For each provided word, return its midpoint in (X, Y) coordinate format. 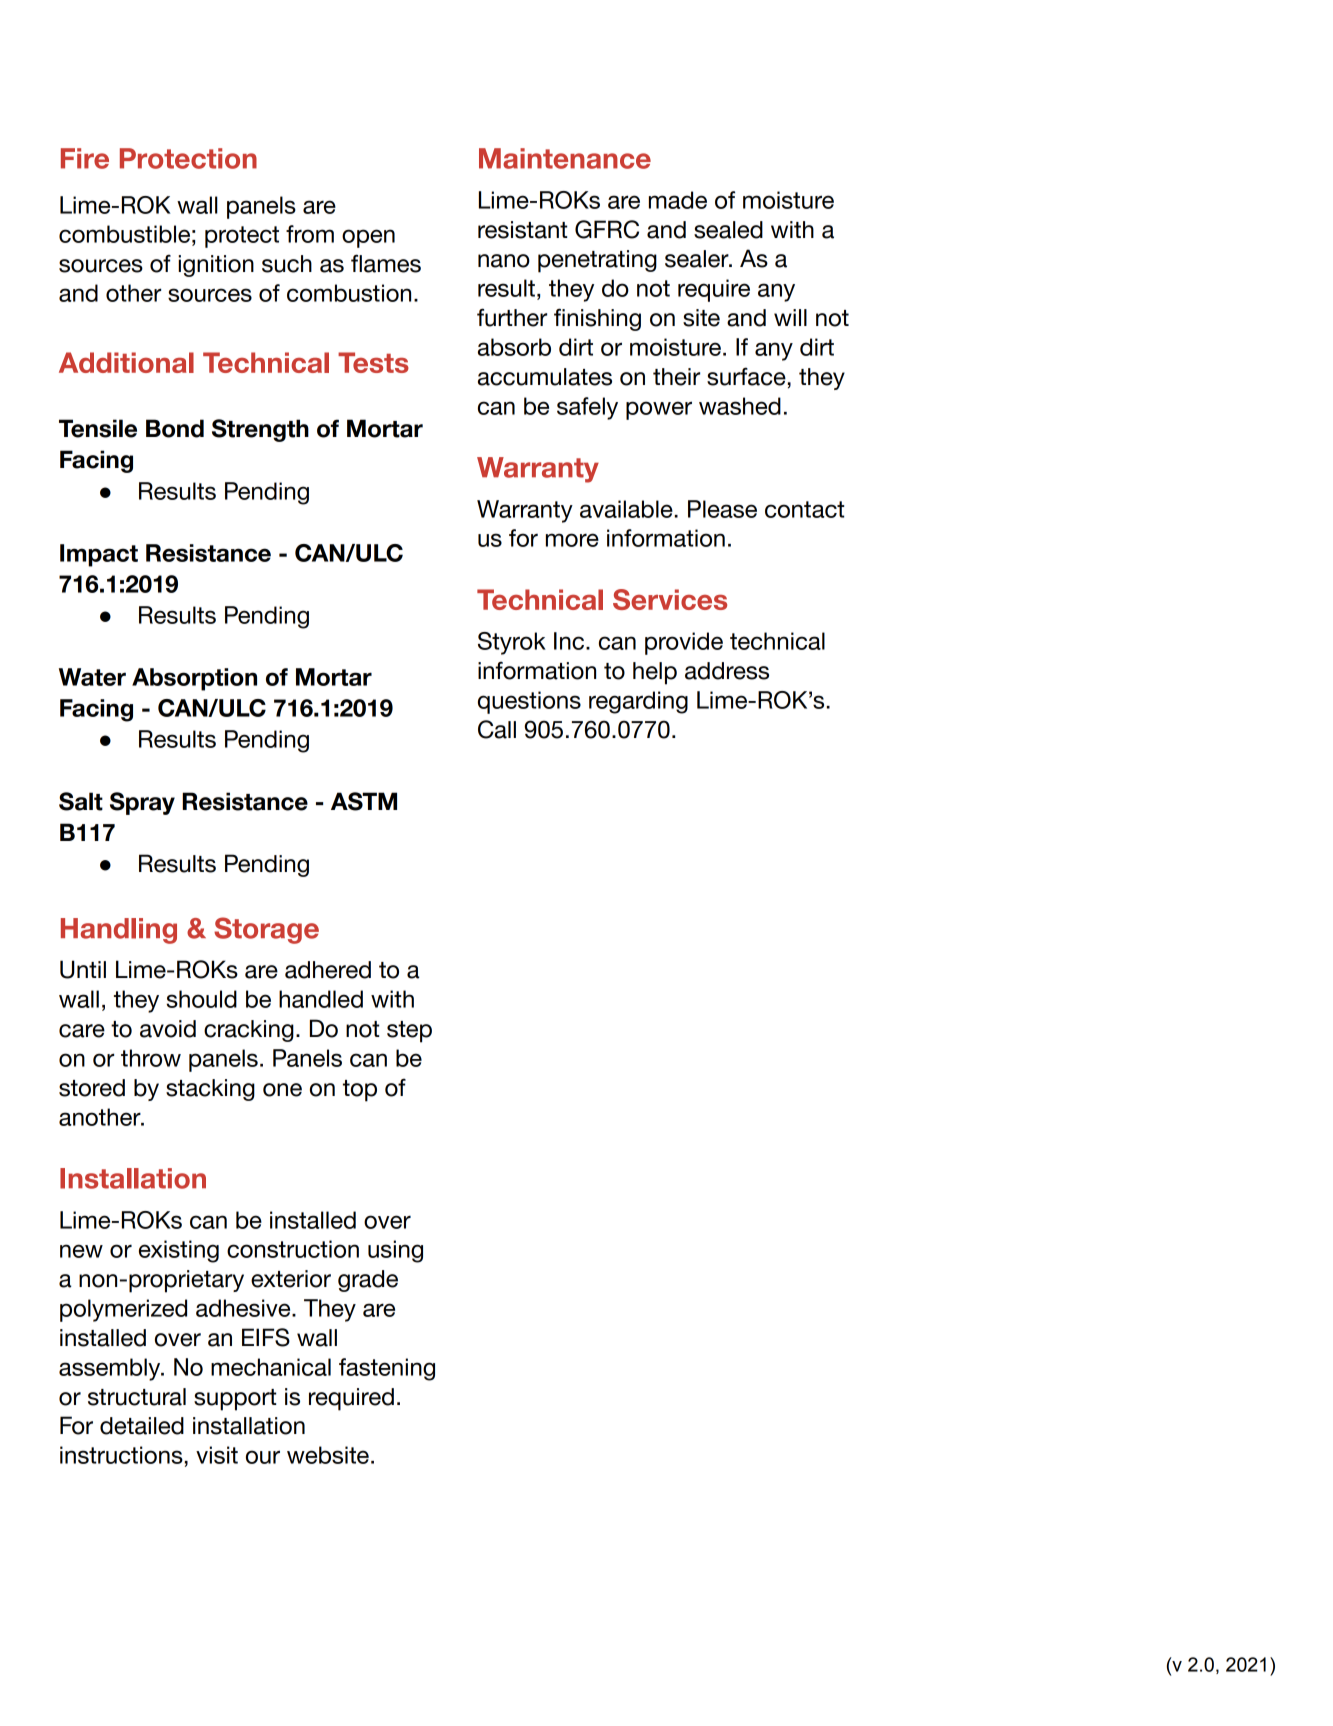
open (368, 238)
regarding (638, 702)
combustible (124, 234)
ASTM (364, 801)
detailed (142, 1426)
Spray (142, 803)
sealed (728, 230)
